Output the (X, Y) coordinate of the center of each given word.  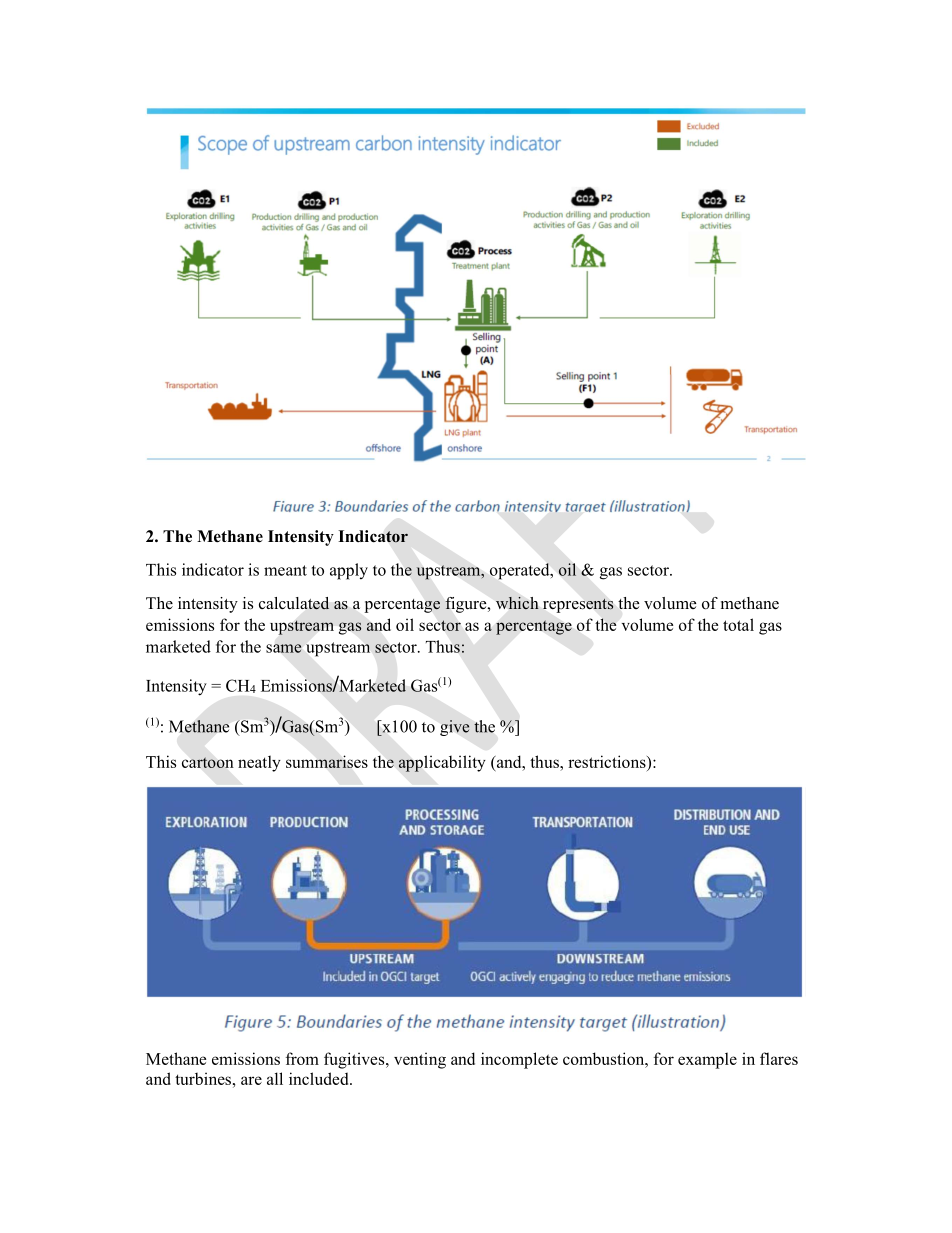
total (738, 624)
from (302, 1058)
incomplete (519, 1060)
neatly (259, 763)
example (707, 1060)
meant (285, 570)
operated (521, 571)
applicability (442, 763)
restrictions (608, 761)
